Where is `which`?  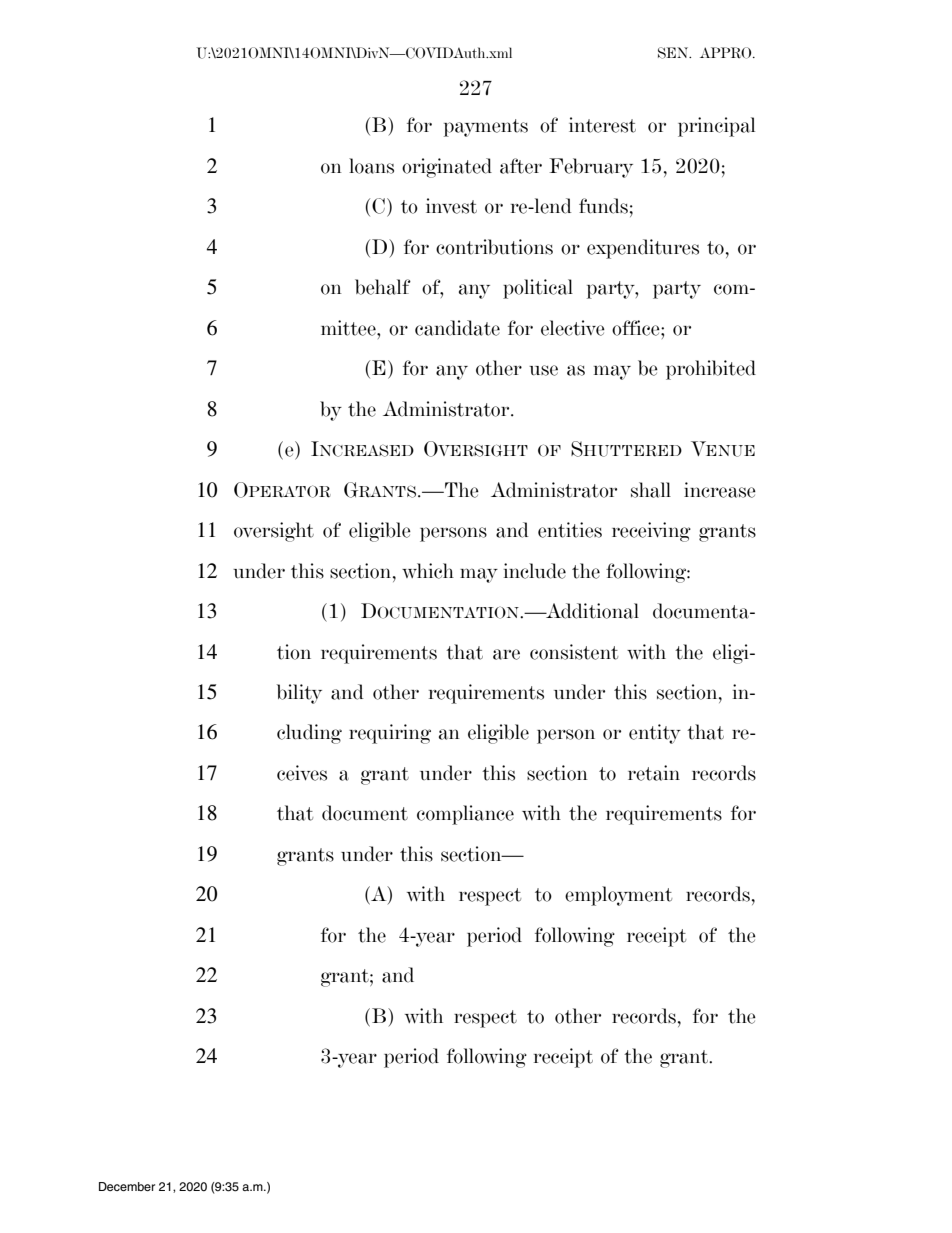
which is located at coordinates (428, 571).
